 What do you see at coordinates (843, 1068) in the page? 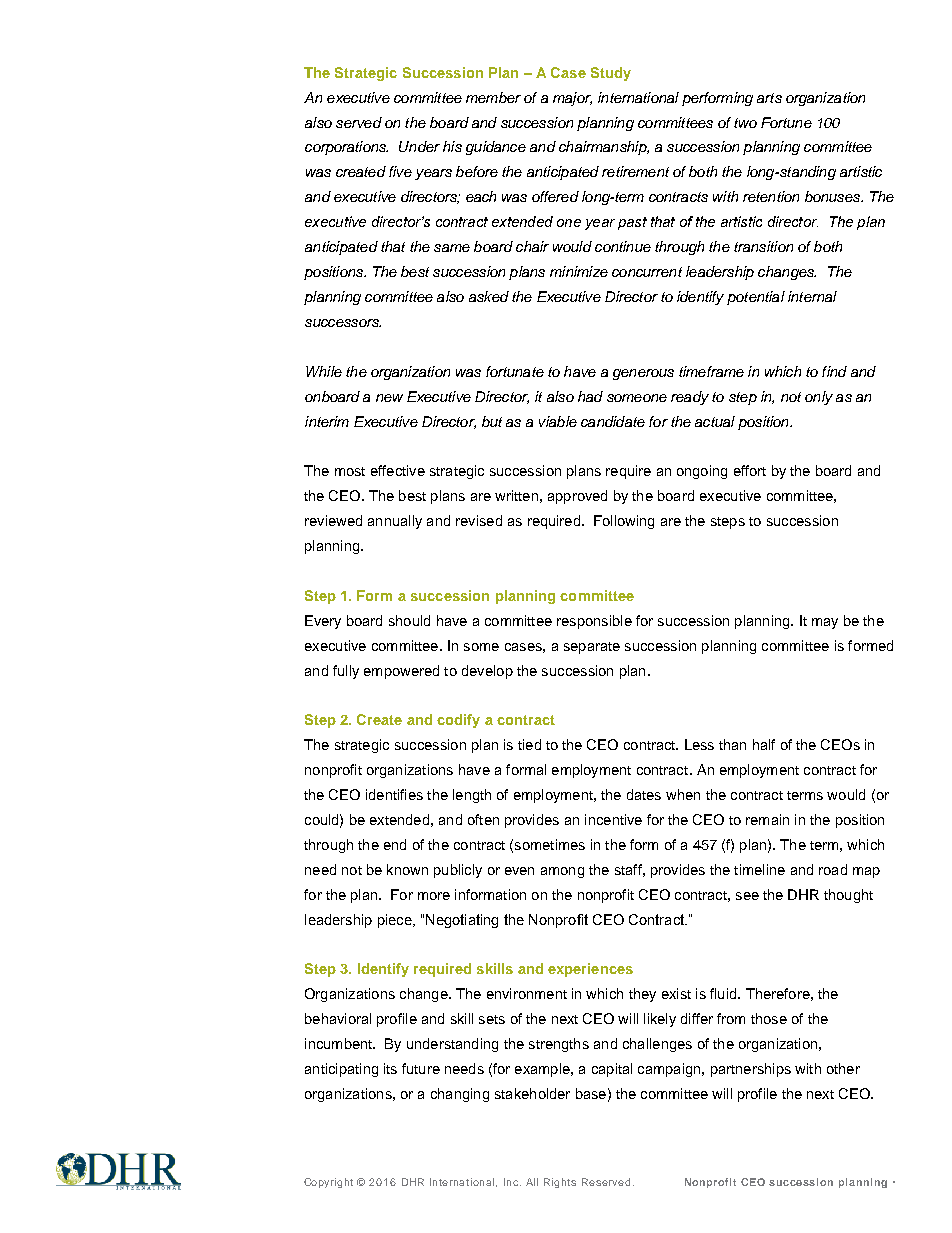
I see `other` at bounding box center [843, 1068].
